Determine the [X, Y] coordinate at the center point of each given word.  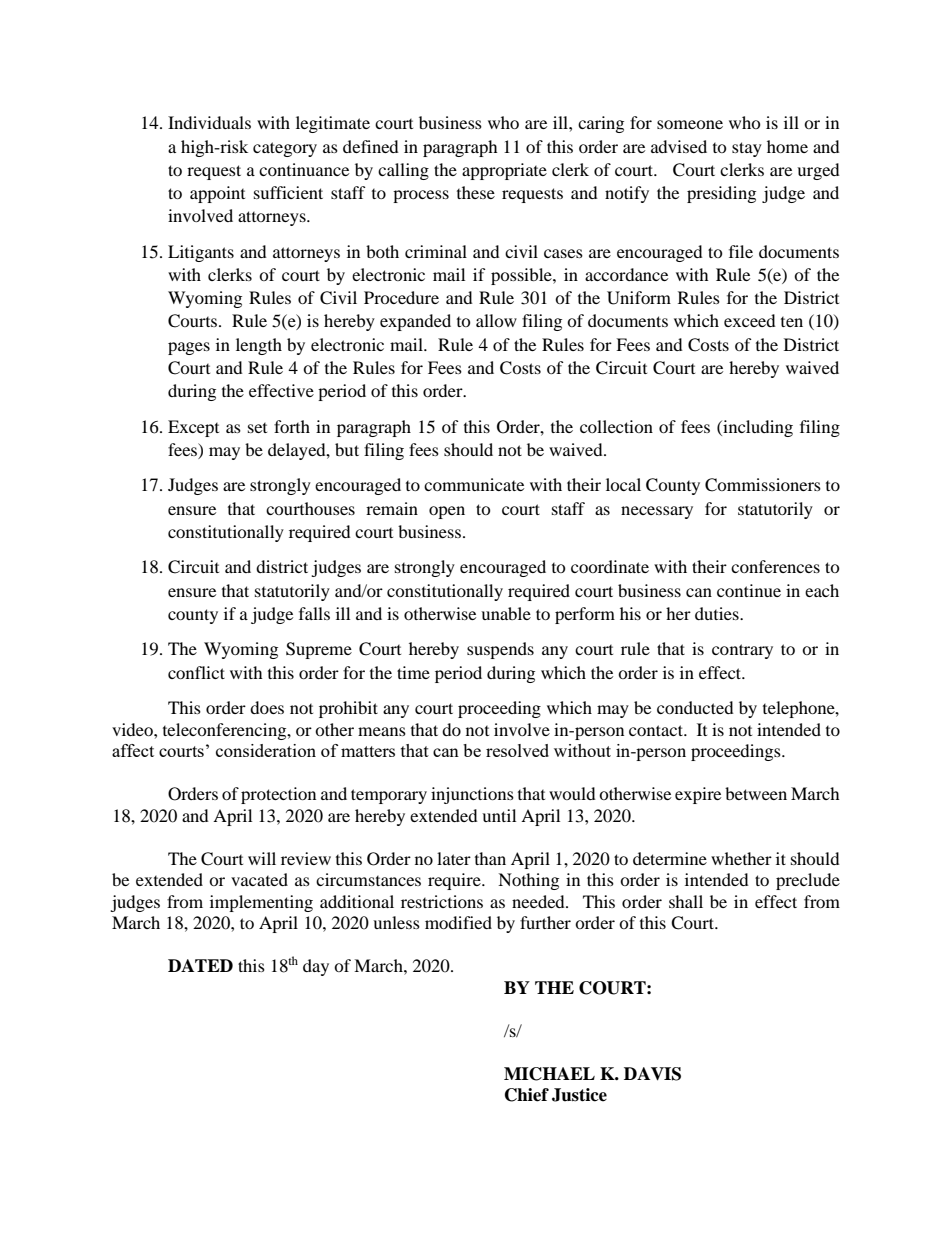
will [262, 858]
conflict [196, 672]
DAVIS [652, 1074]
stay [747, 149]
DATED [200, 965]
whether [741, 858]
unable [506, 613]
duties [718, 613]
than [490, 858]
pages [189, 348]
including [757, 428]
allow [496, 320]
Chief [527, 1095]
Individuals [209, 122]
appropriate [504, 171]
